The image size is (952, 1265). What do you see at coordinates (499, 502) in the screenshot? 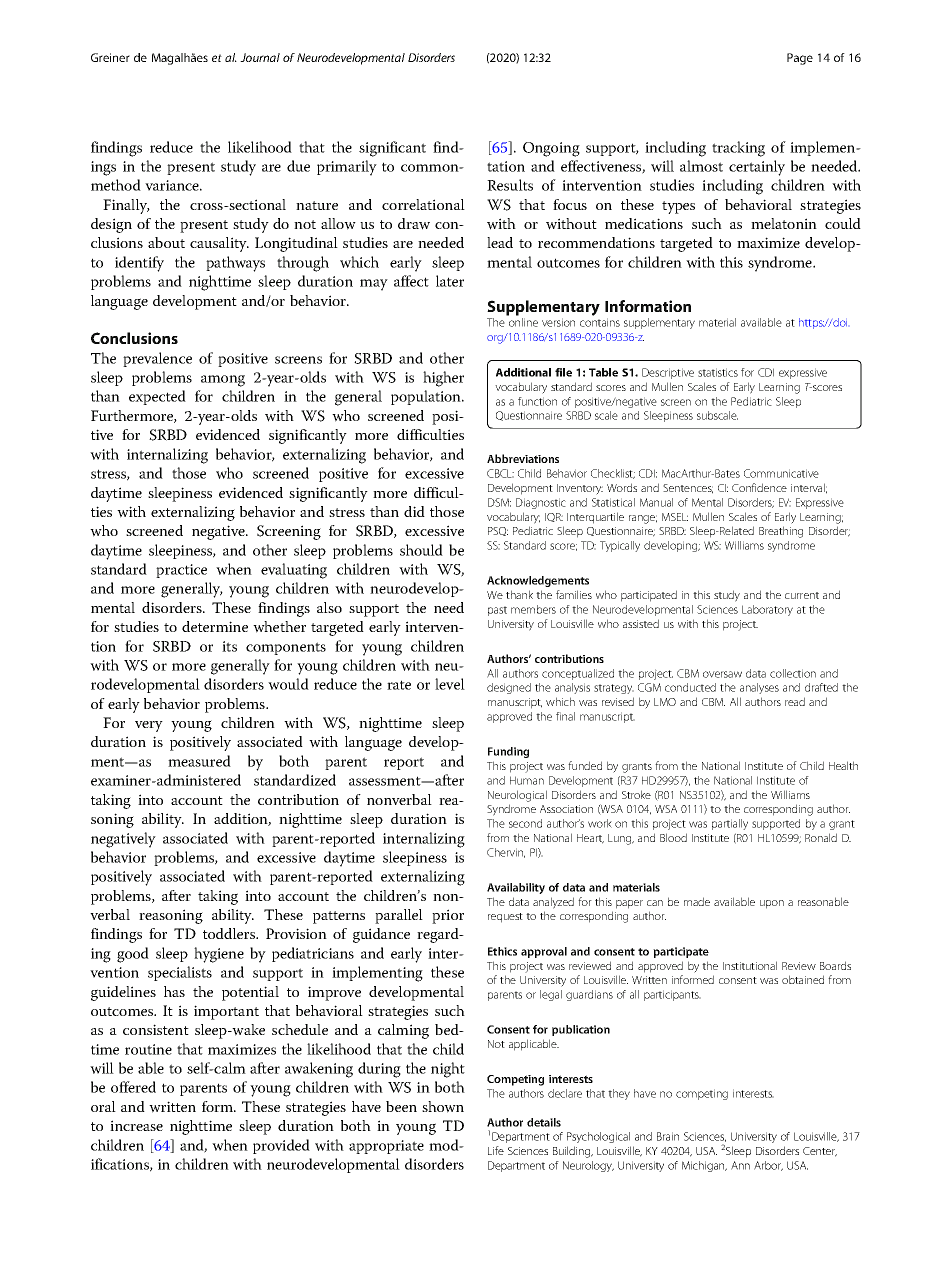
I see `DSM` at bounding box center [499, 502].
